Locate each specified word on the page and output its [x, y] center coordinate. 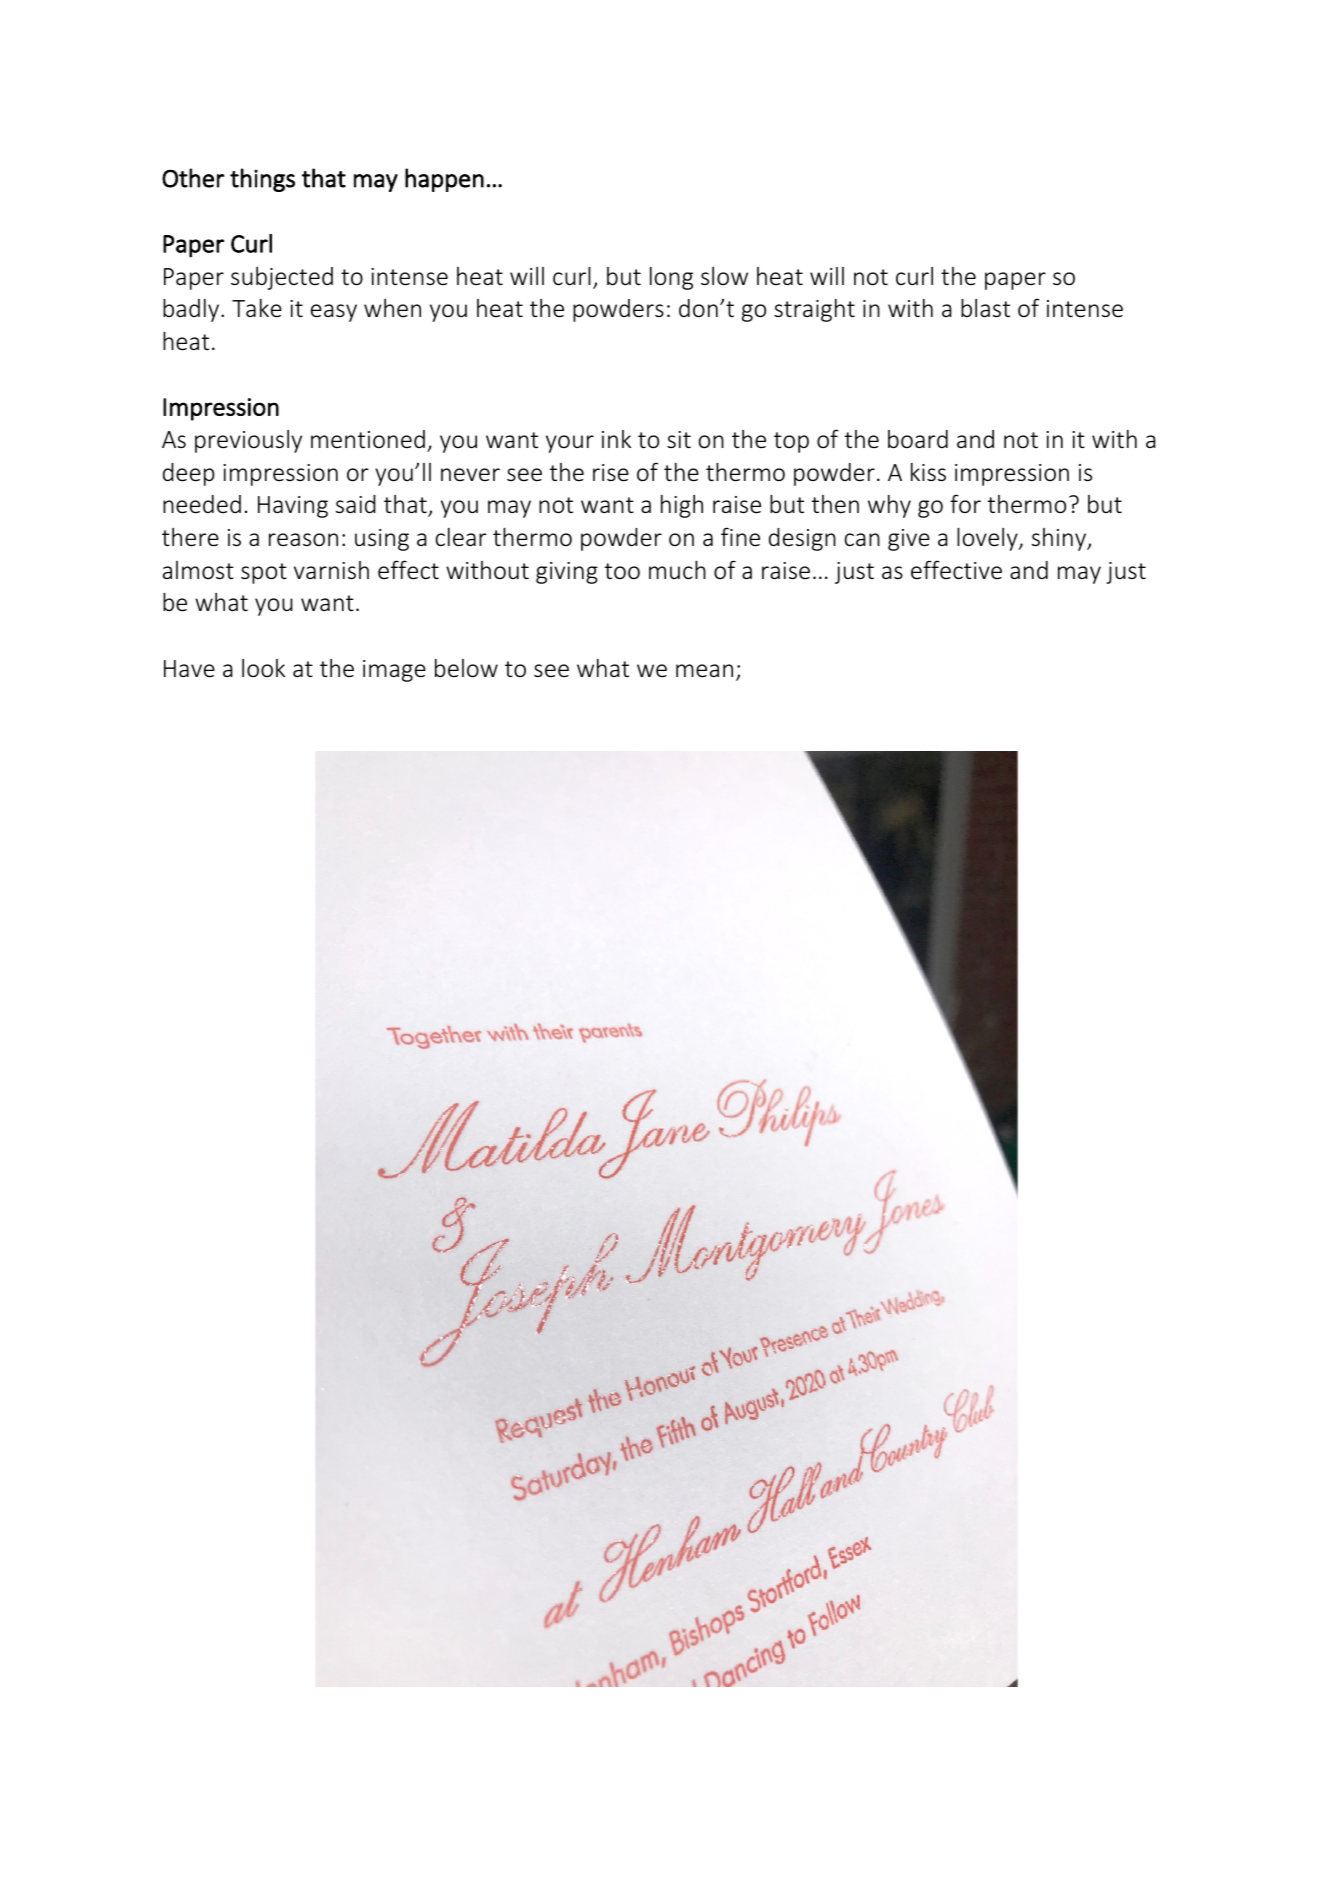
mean [704, 671]
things [262, 180]
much [677, 570]
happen [444, 180]
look [263, 668]
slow [724, 276]
